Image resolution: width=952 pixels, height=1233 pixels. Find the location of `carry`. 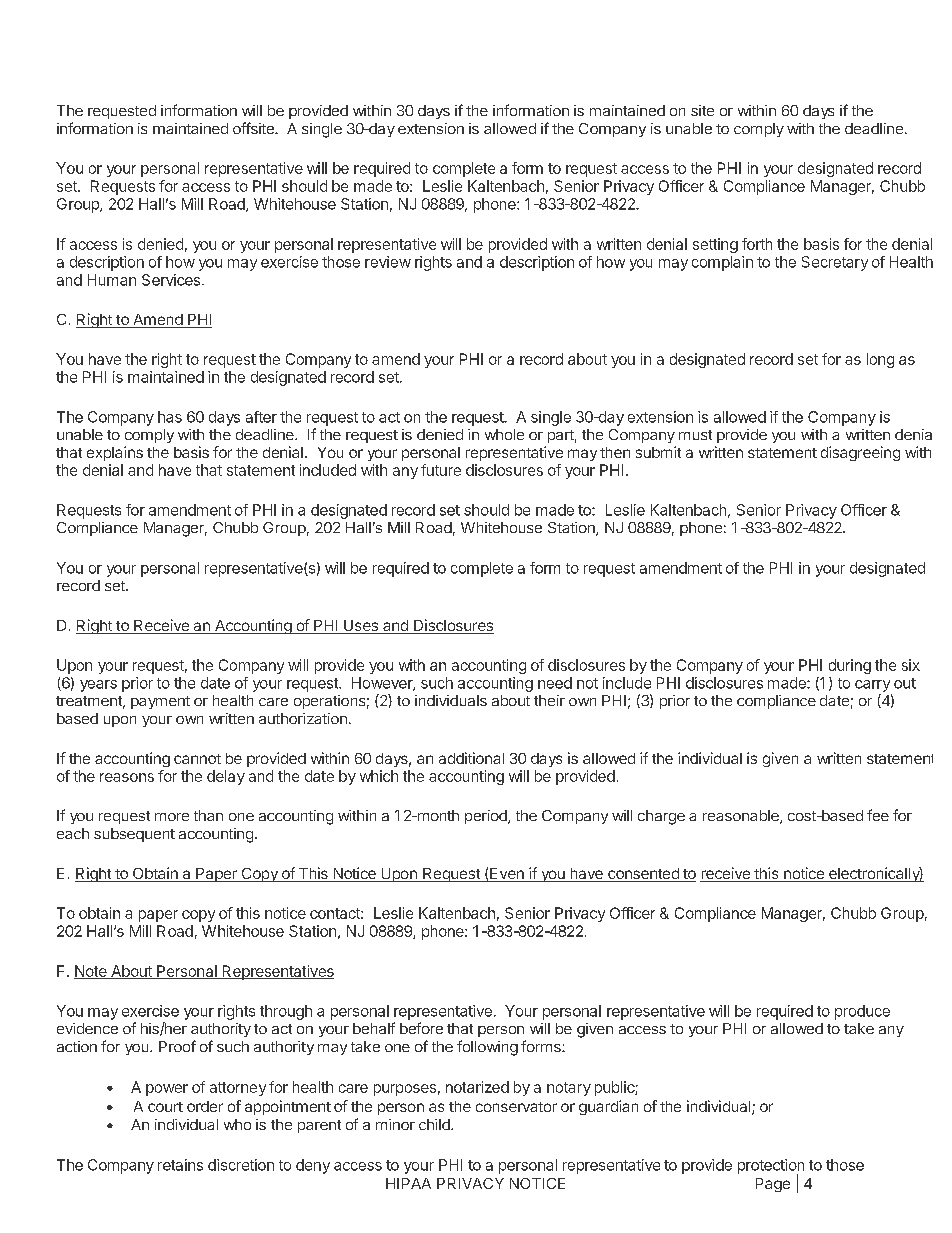

carry is located at coordinates (872, 686).
